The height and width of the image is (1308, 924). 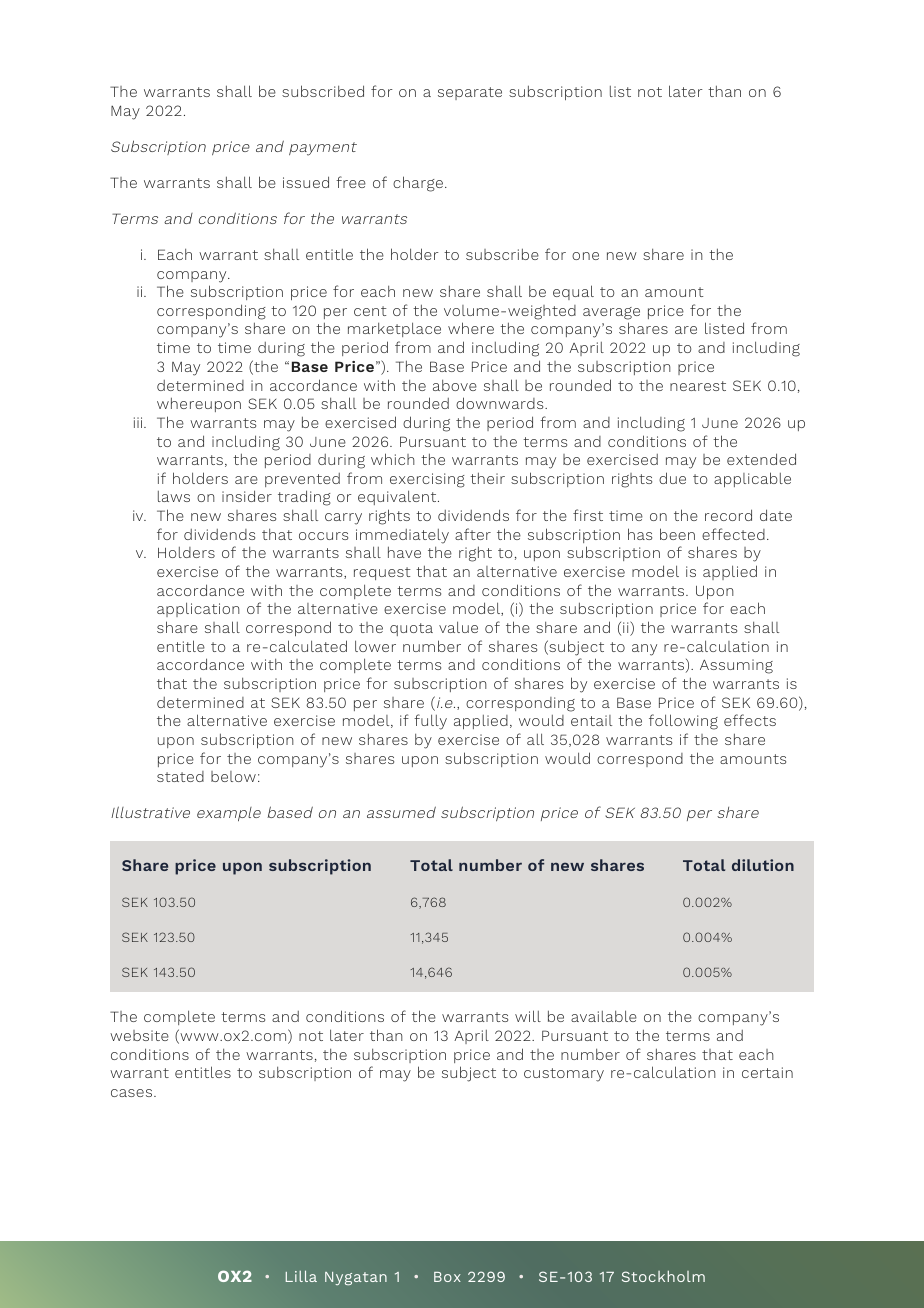 What do you see at coordinates (470, 93) in the image?
I see `separate` at bounding box center [470, 93].
